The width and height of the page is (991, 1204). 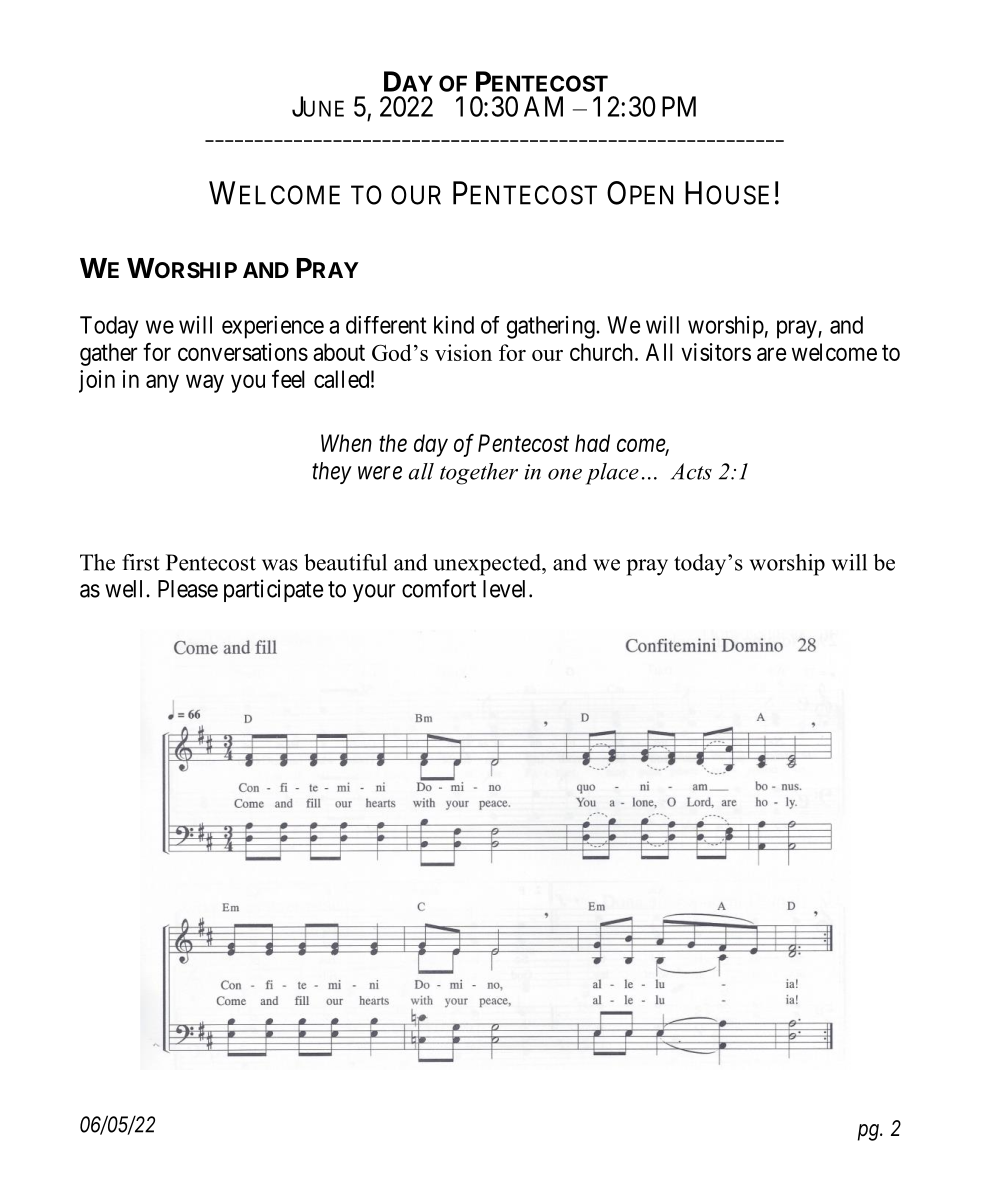 I want to click on visitors, so click(x=716, y=352).
